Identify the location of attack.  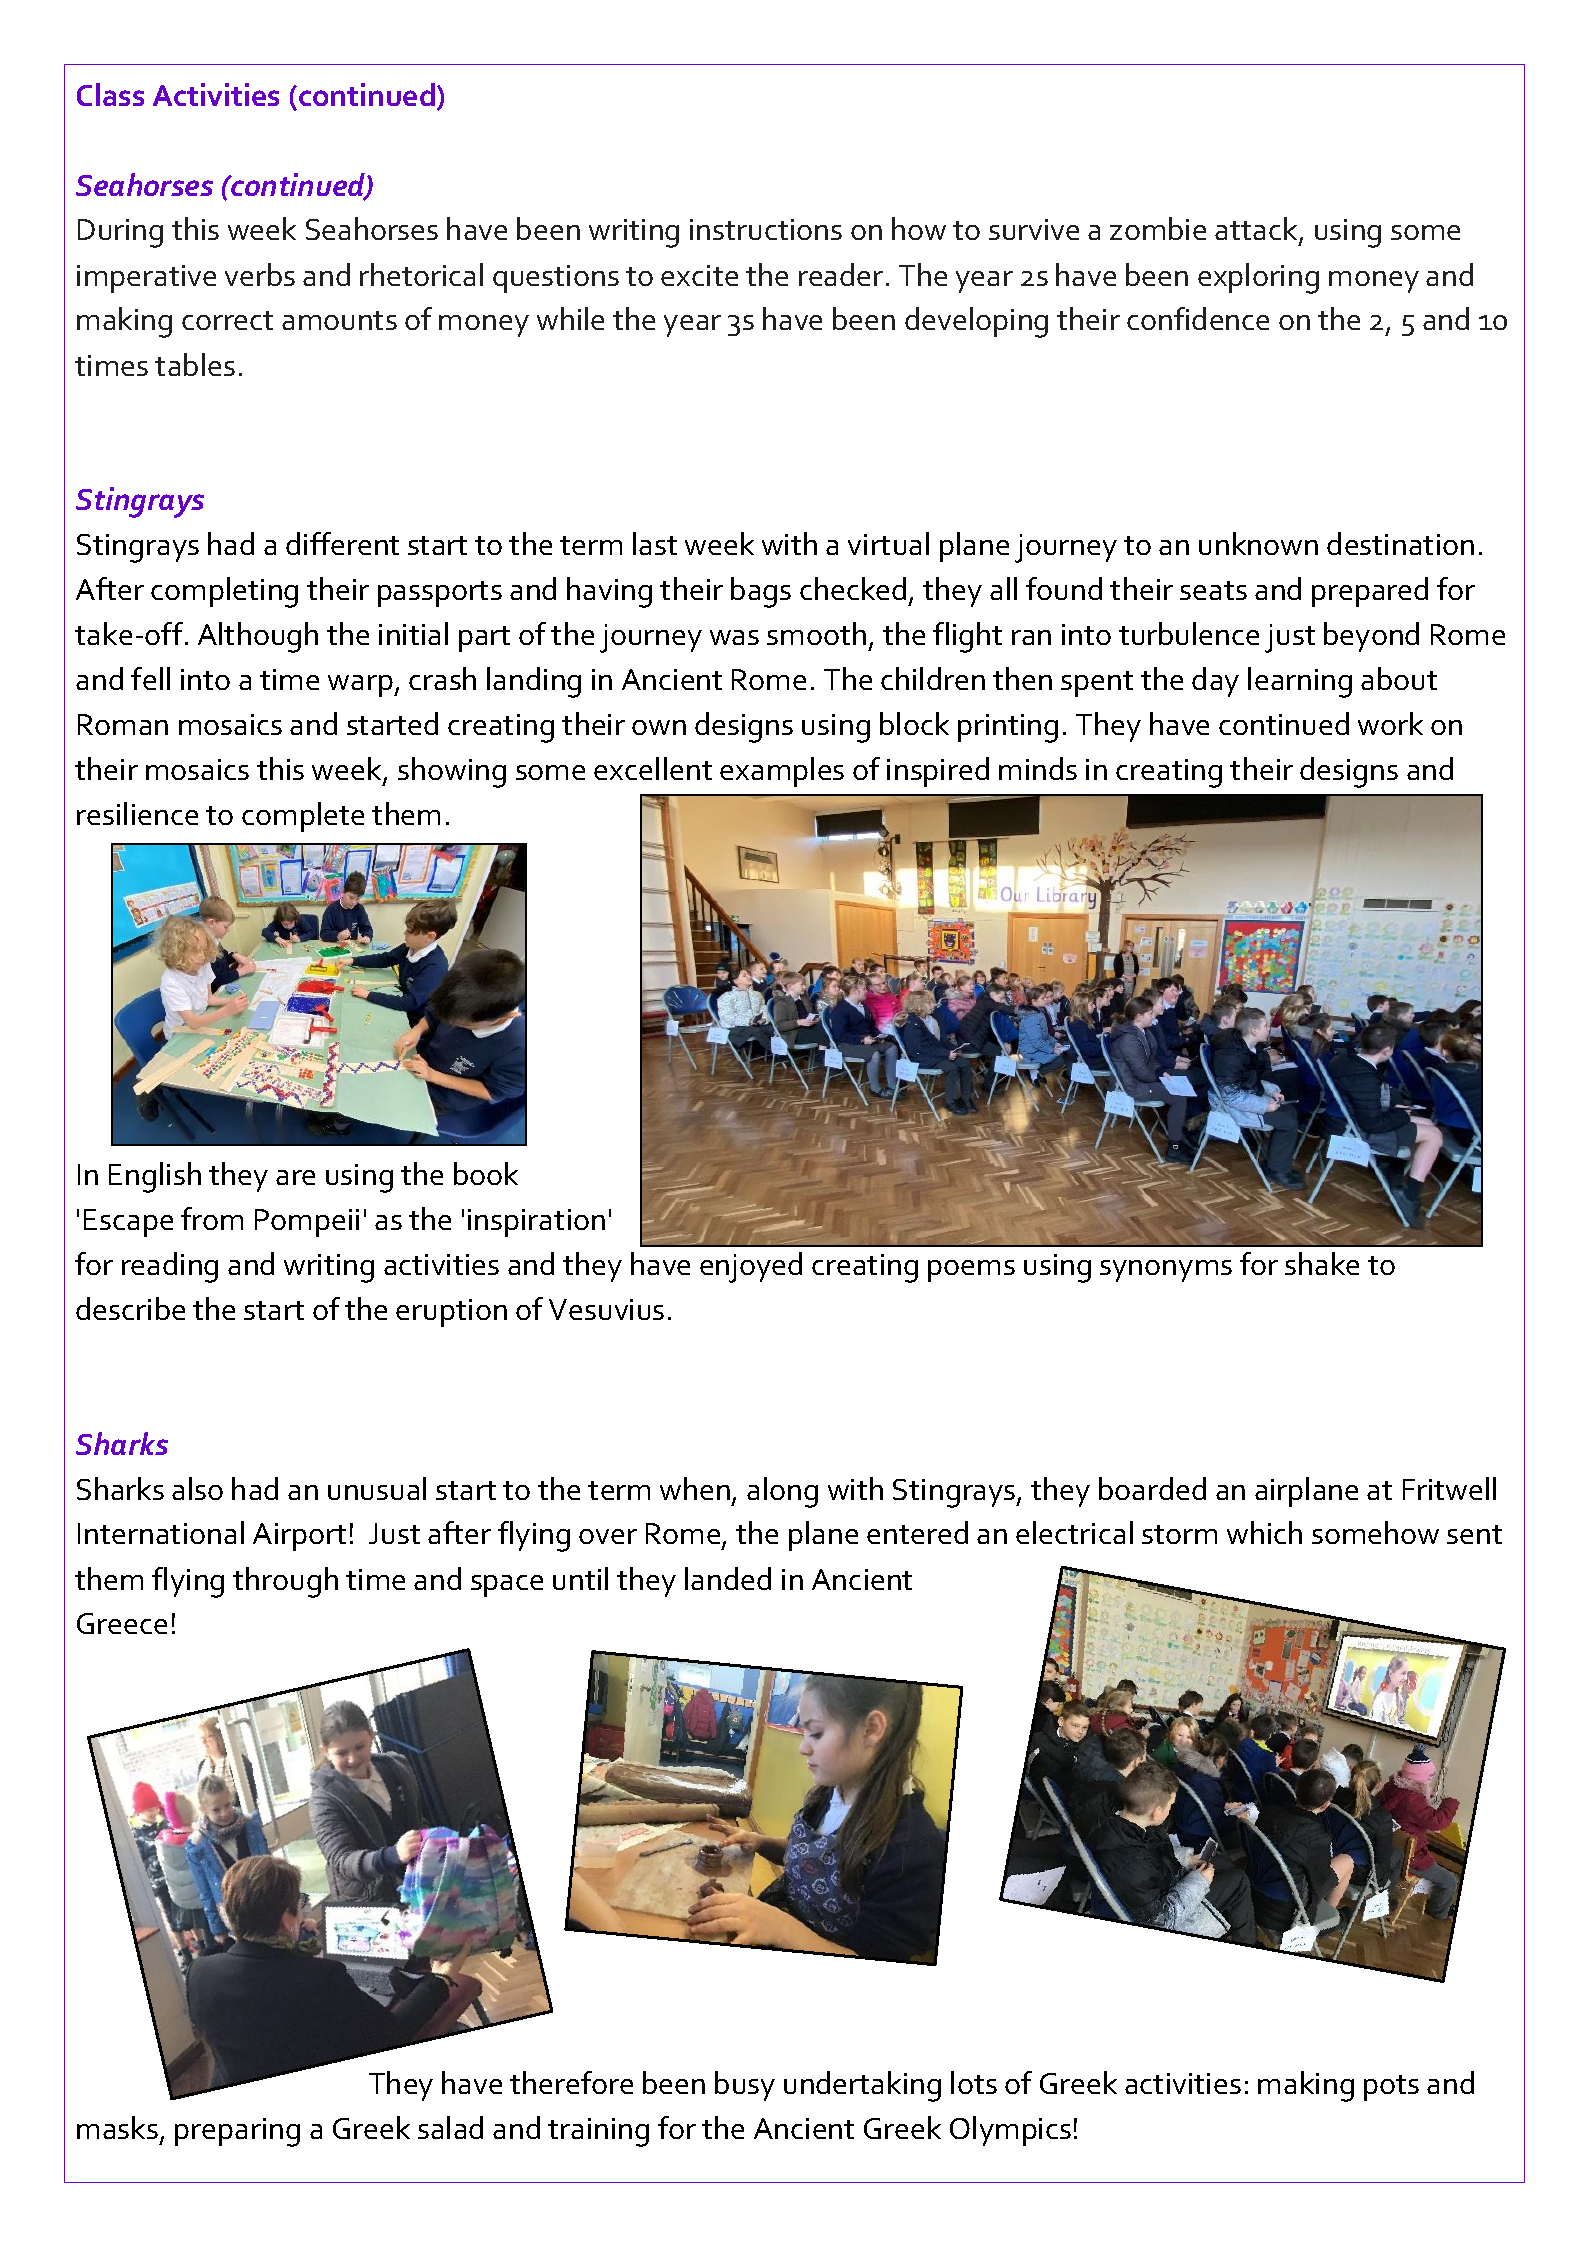
(1257, 230).
